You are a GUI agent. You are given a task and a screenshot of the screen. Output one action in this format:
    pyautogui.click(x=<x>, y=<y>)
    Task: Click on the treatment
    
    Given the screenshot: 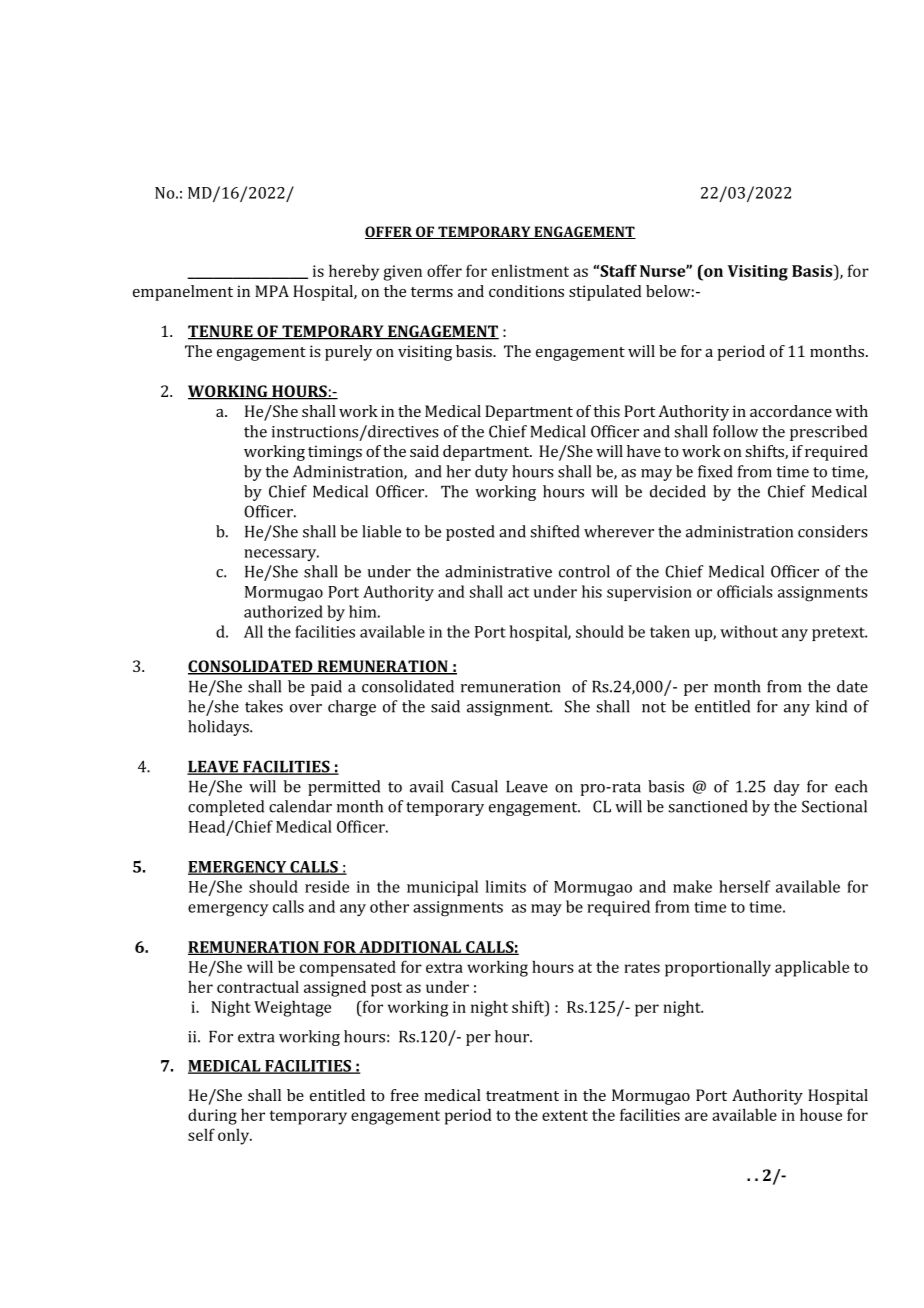 What is the action you would take?
    pyautogui.click(x=522, y=1096)
